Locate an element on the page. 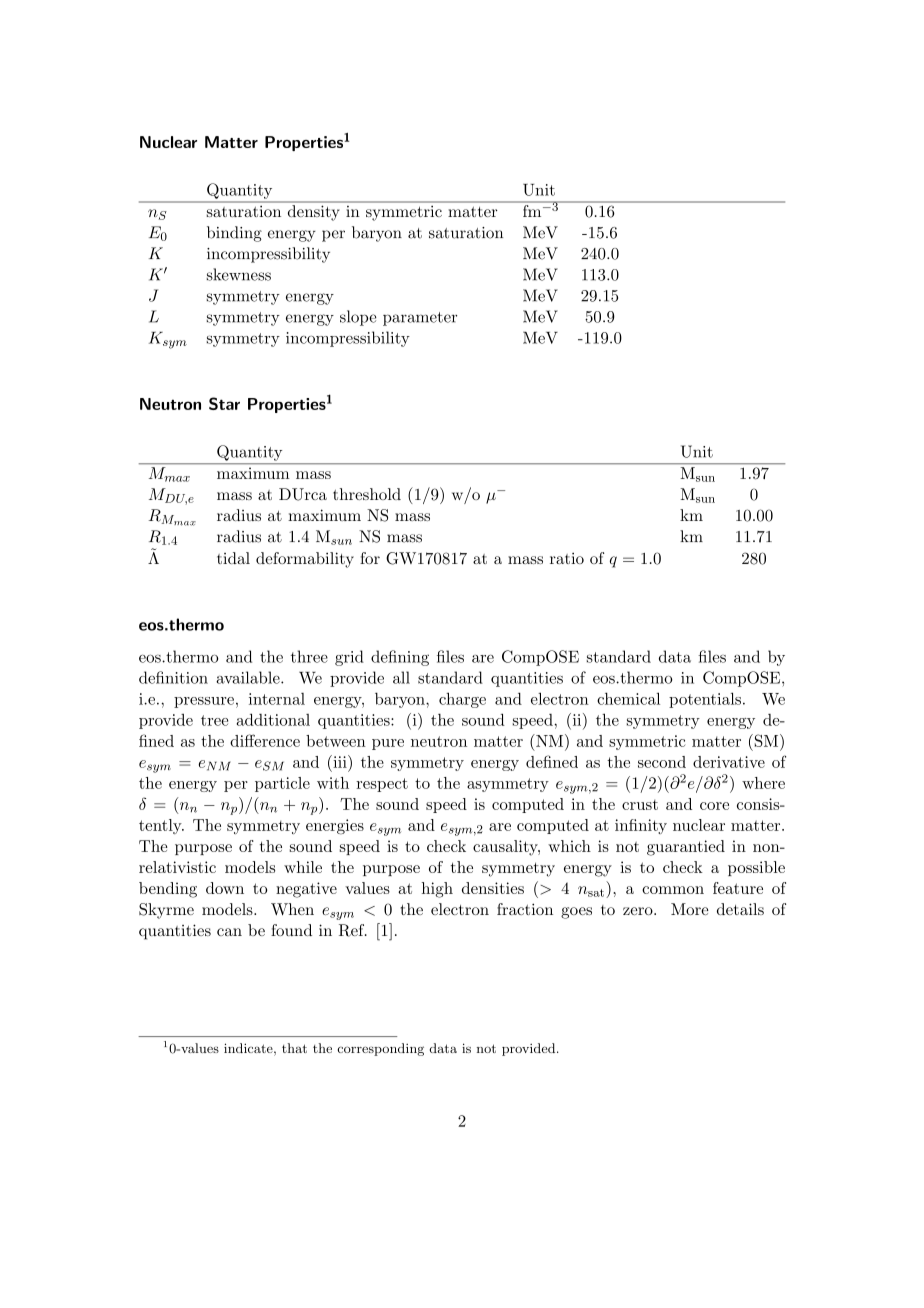 The image size is (924, 1308). chemical is located at coordinates (628, 698).
